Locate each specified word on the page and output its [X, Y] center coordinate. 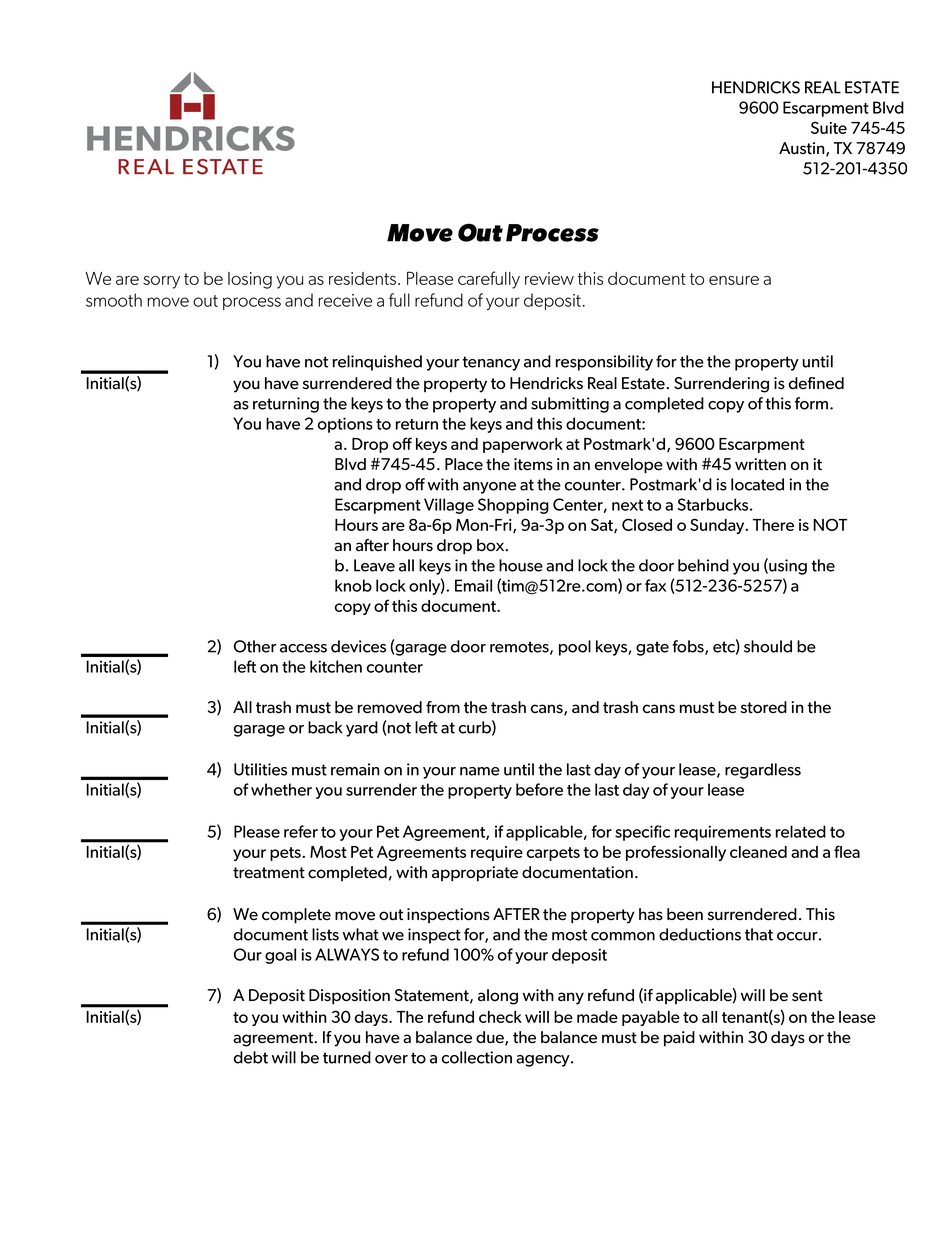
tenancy [491, 363]
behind [703, 565]
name [480, 771]
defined [816, 383]
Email [473, 585]
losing [250, 280]
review [549, 278]
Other [255, 646]
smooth [114, 300]
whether [281, 789]
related [801, 831]
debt [251, 1057]
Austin [803, 149]
